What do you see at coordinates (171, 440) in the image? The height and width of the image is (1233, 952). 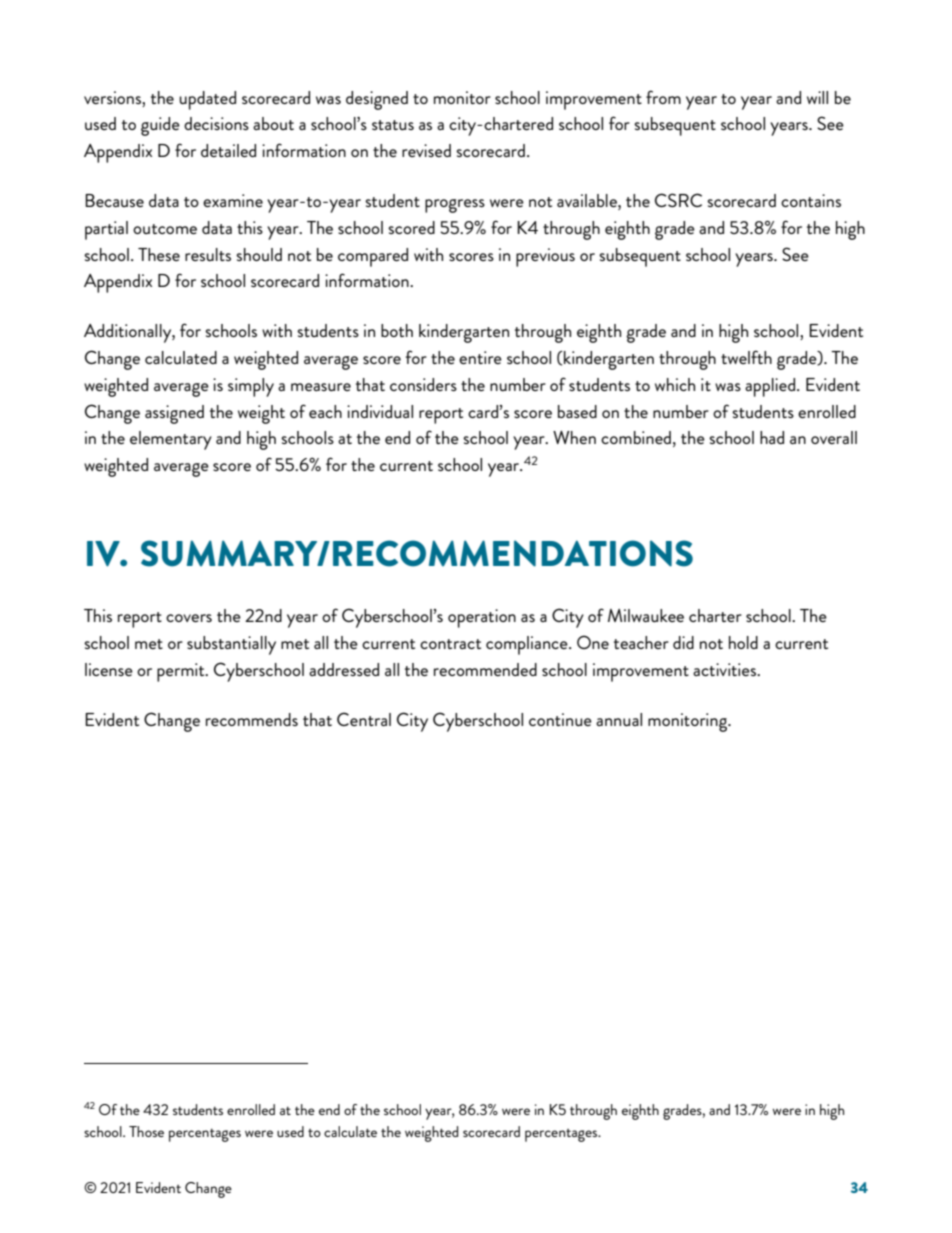 I see `elementary` at bounding box center [171, 440].
